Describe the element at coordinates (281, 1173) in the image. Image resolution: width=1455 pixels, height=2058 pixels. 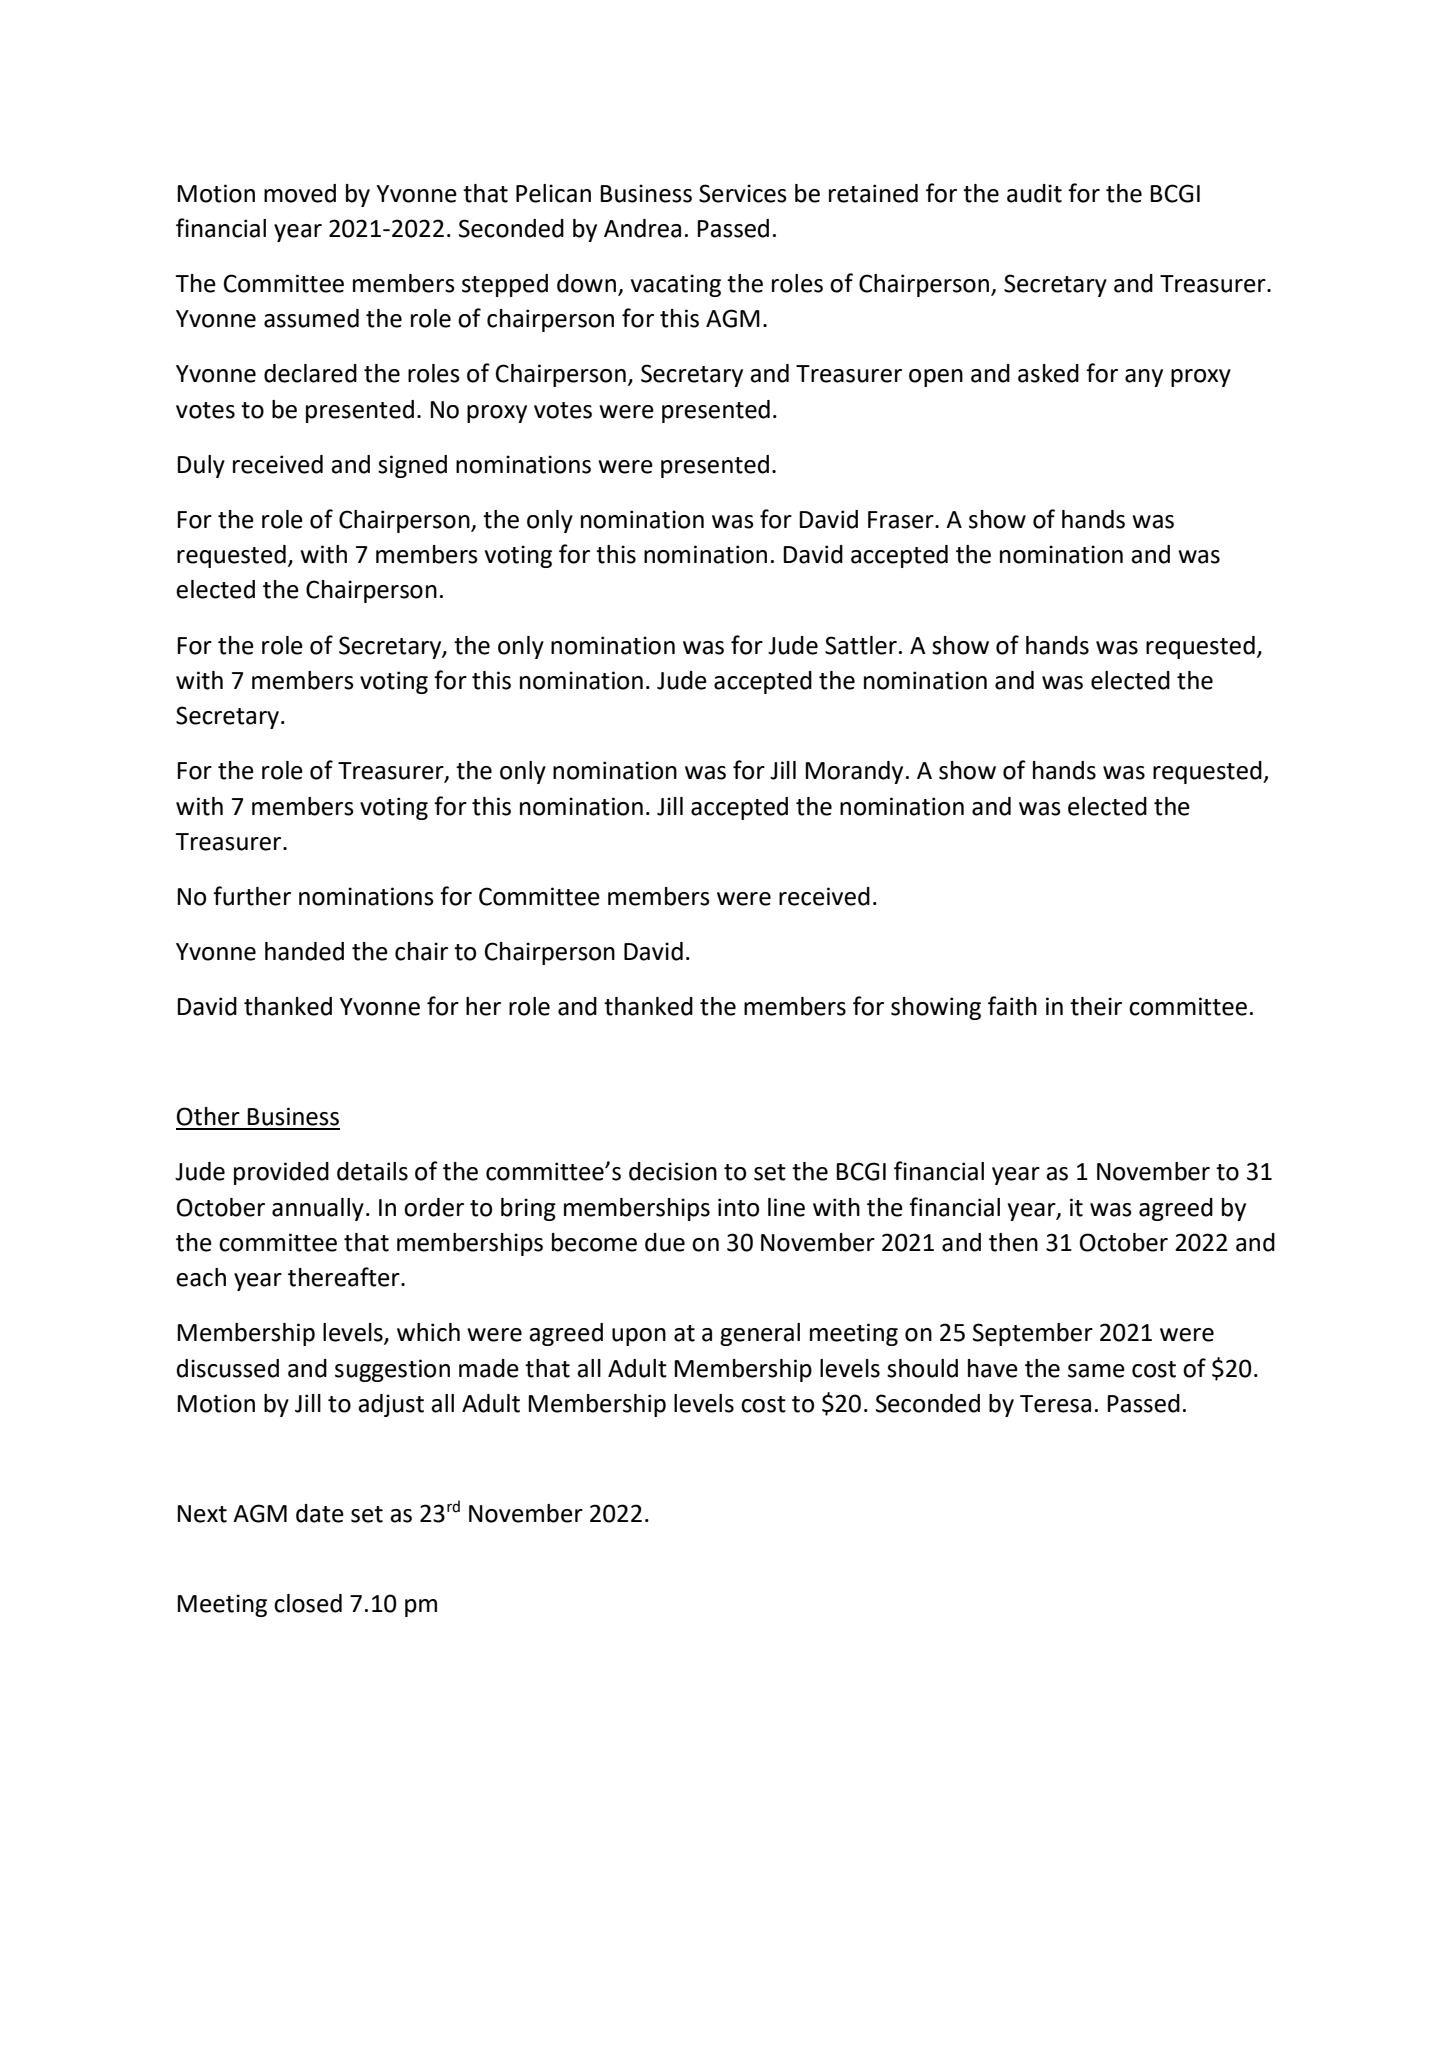
I see `provided` at that location.
